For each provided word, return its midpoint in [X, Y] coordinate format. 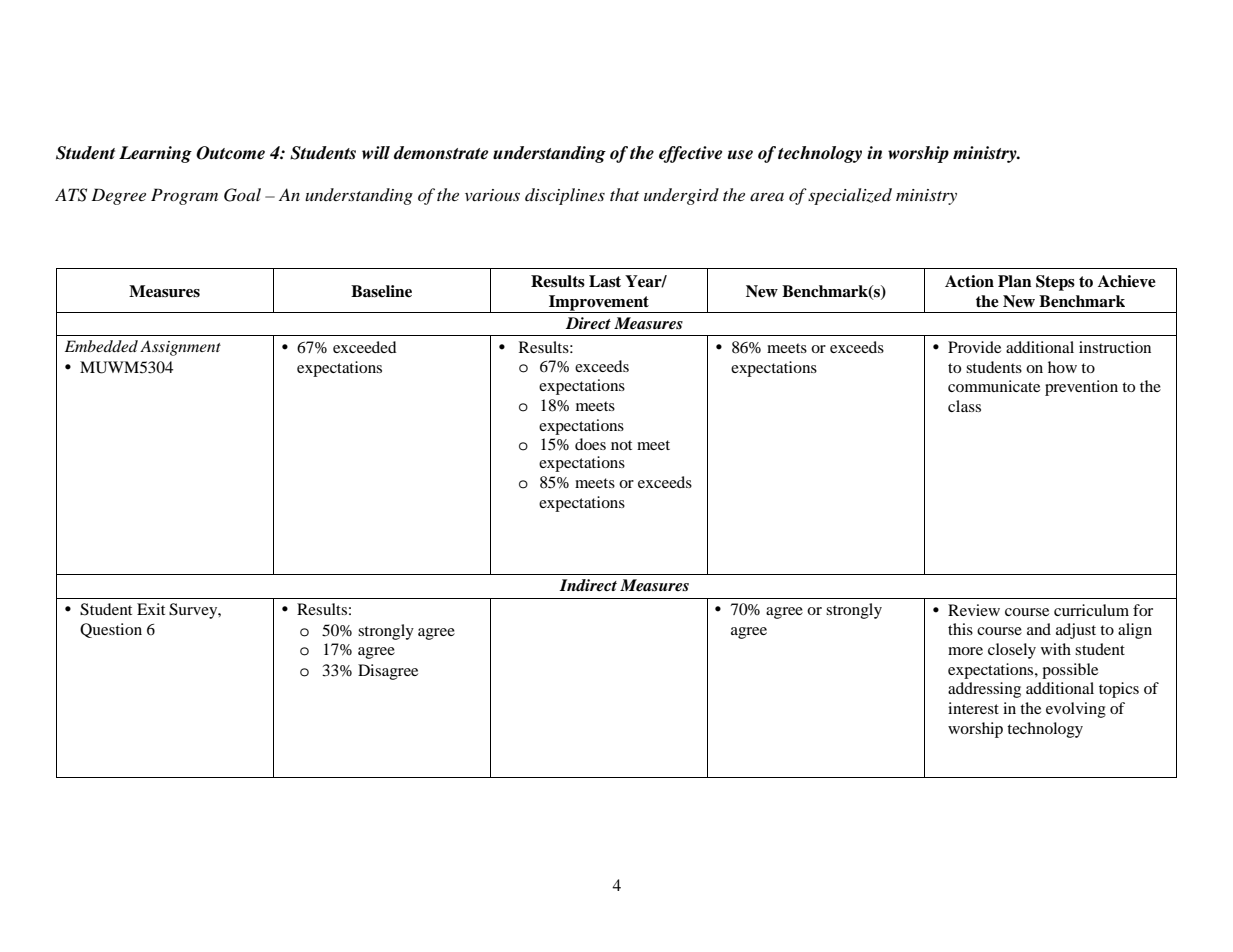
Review [974, 610]
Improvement [599, 303]
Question [111, 630]
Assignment [180, 348]
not [621, 445]
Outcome [230, 153]
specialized [850, 196]
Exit [151, 609]
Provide [974, 347]
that [624, 194]
